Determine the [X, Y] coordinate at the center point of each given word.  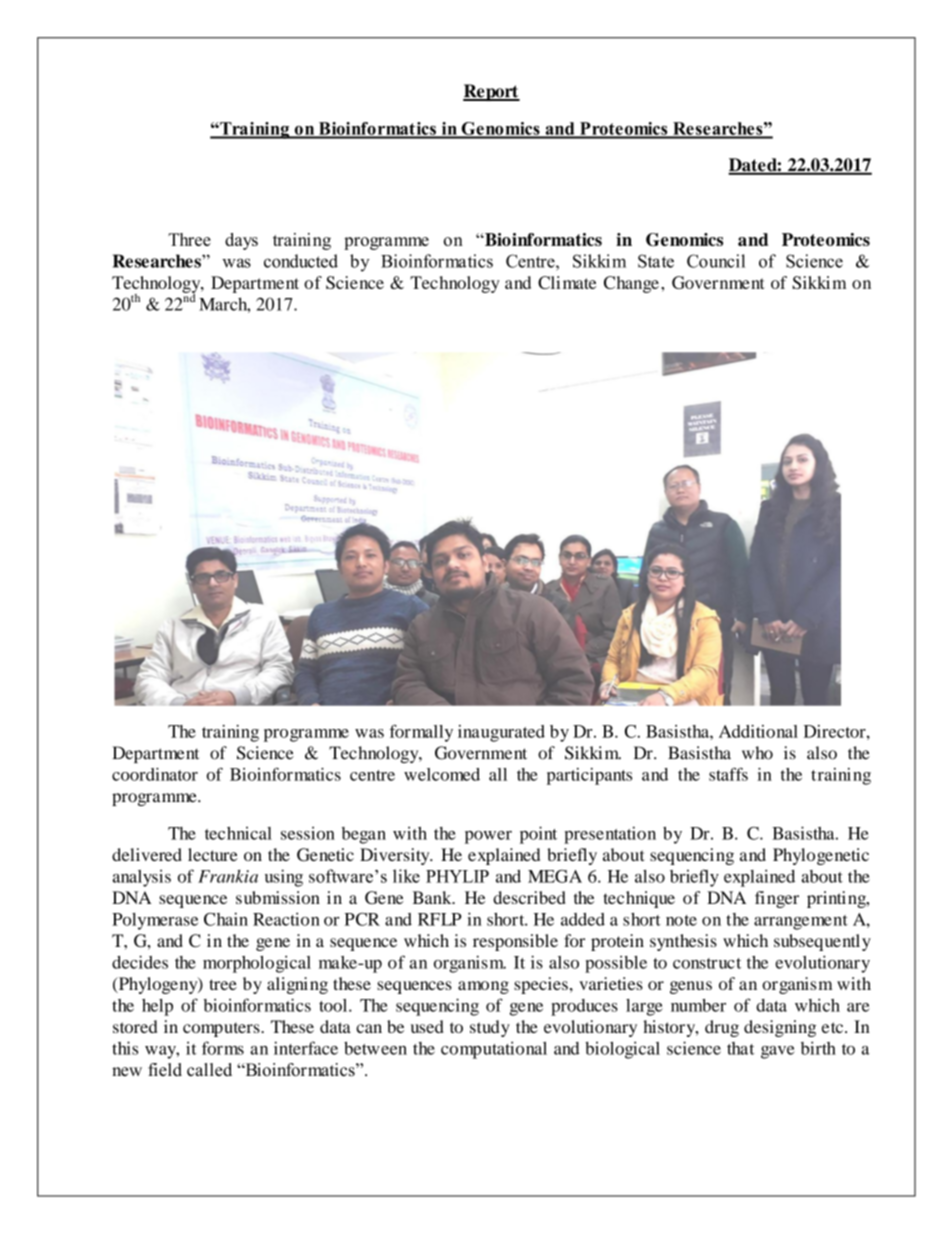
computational [494, 1050]
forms [223, 1048]
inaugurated [501, 733]
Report [491, 92]
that [741, 1048]
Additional [758, 731]
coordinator [155, 774]
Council [716, 261]
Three [189, 239]
